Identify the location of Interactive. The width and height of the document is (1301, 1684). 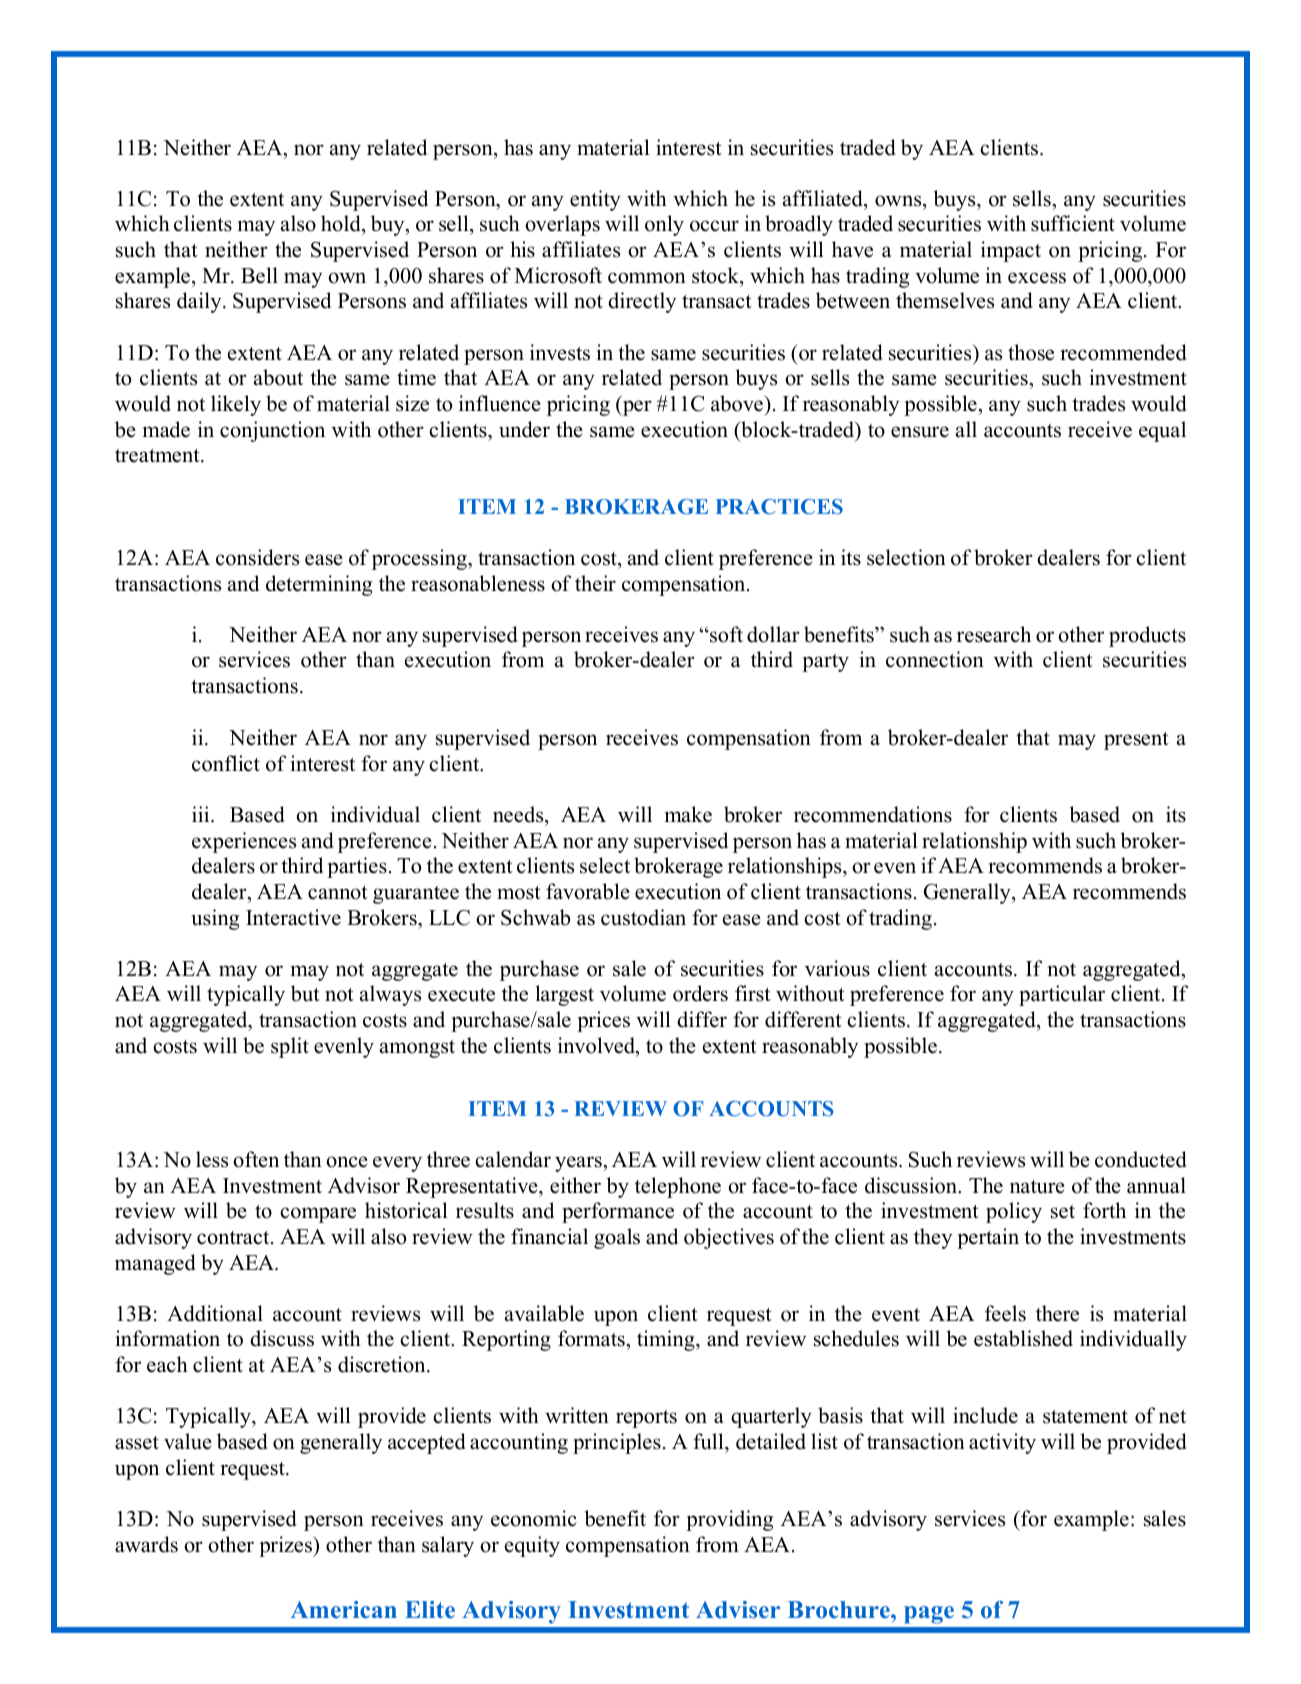
(293, 917).
